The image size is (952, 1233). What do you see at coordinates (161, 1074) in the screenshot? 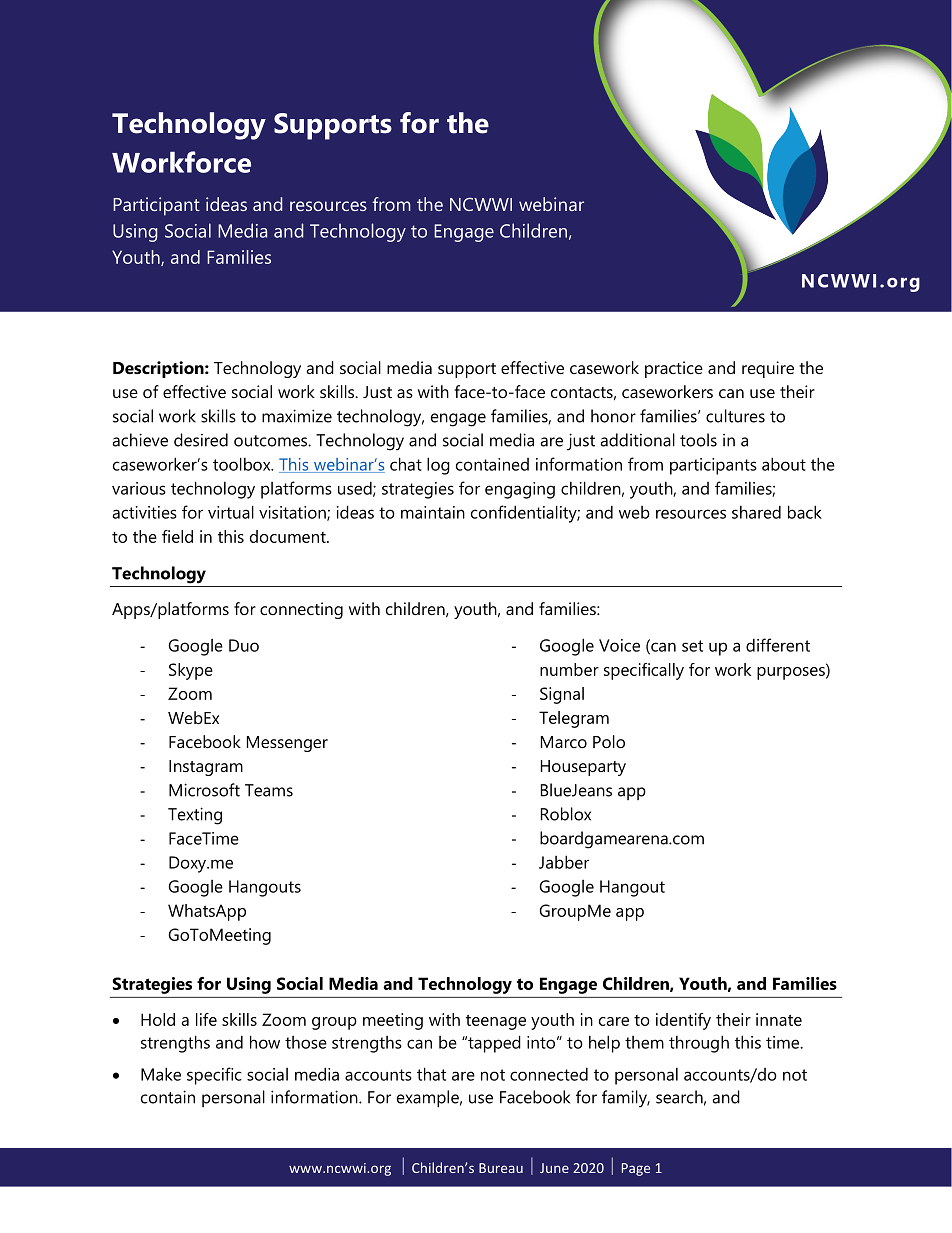
I see `Make` at bounding box center [161, 1074].
